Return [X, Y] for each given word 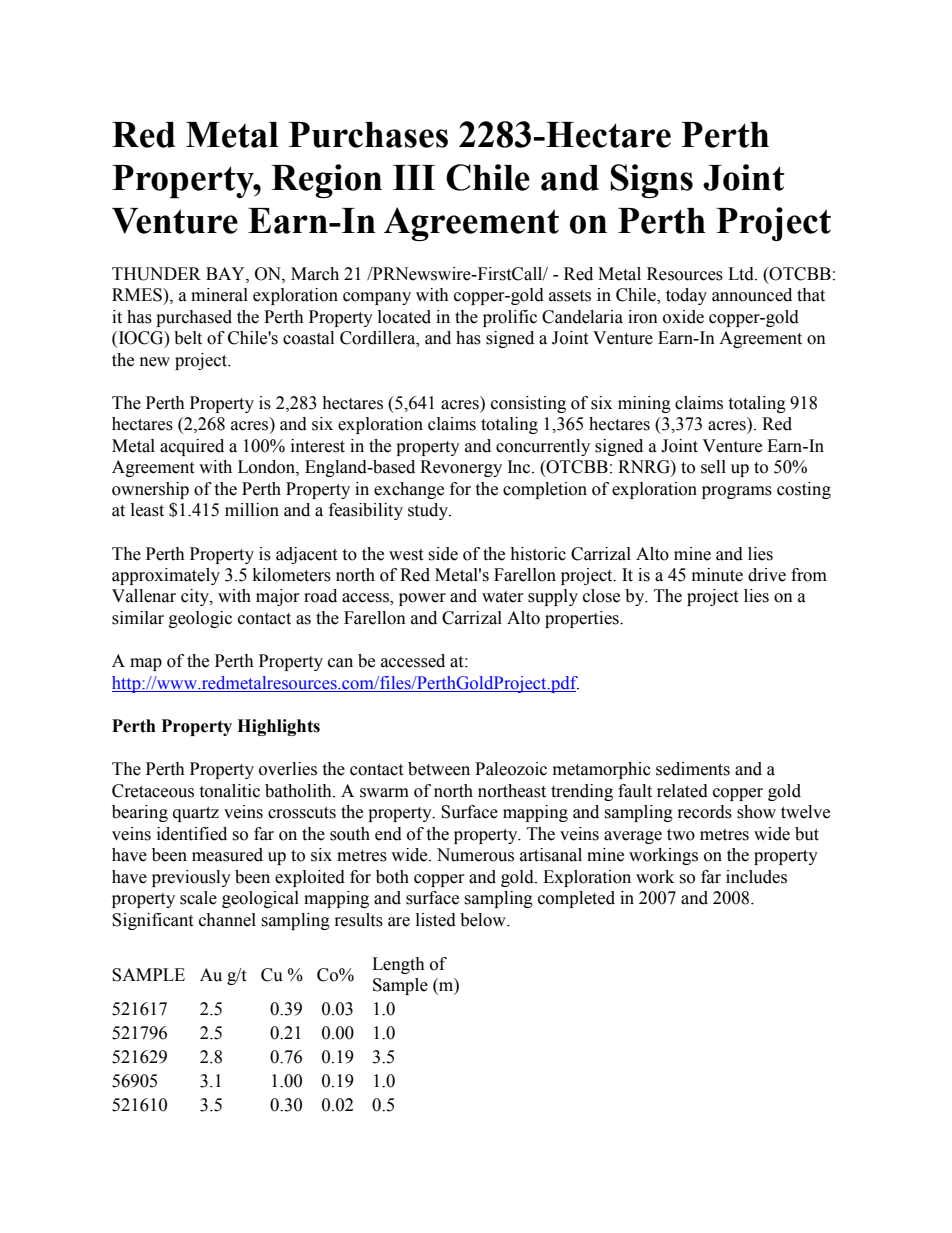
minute [717, 575]
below [484, 920]
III [414, 177]
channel [227, 920]
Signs [651, 181]
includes [756, 877]
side [443, 554]
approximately [166, 576]
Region [326, 181]
